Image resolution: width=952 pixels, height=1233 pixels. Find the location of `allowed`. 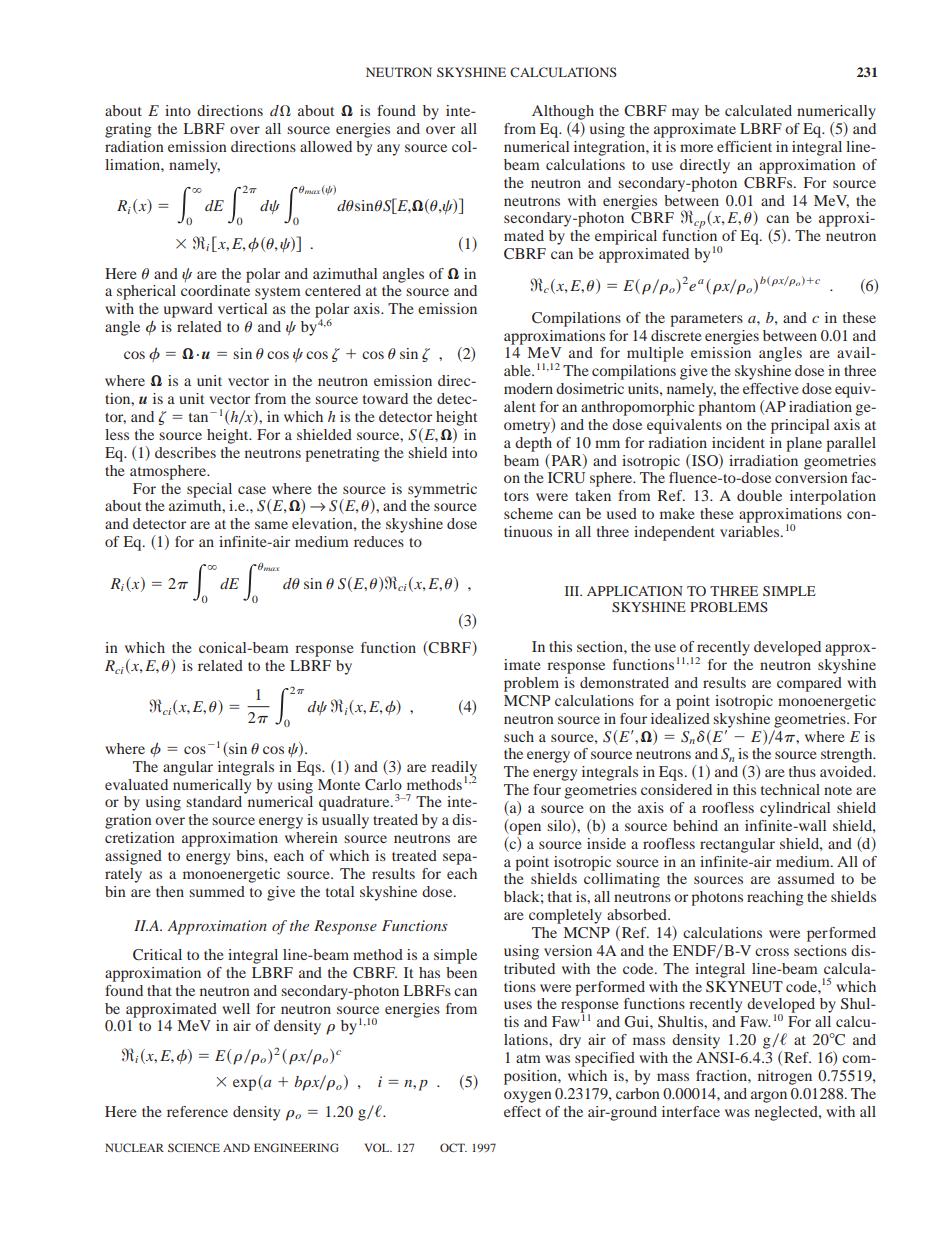

allowed is located at coordinates (326, 146).
